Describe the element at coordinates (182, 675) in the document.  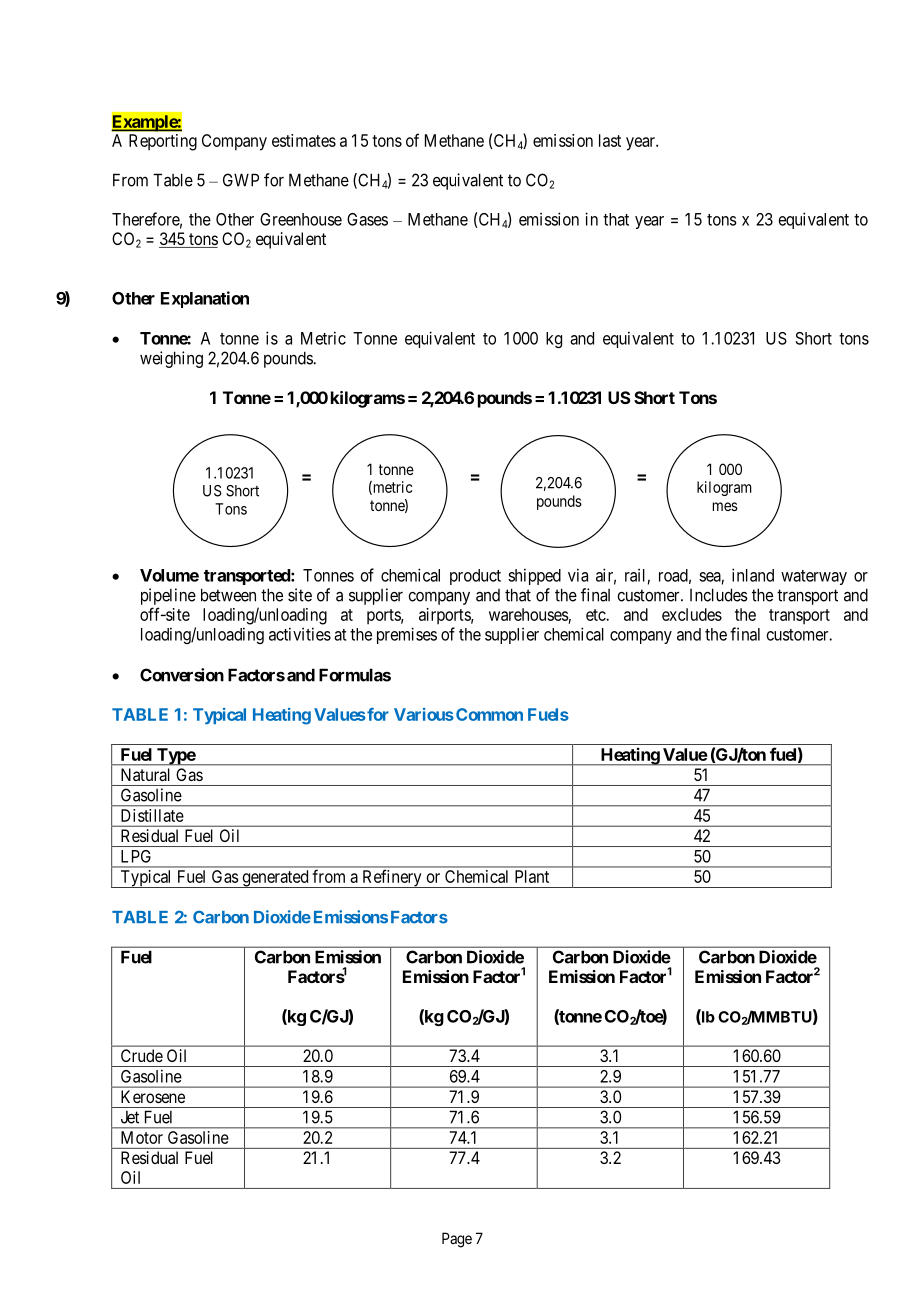
I see `Conversion` at that location.
